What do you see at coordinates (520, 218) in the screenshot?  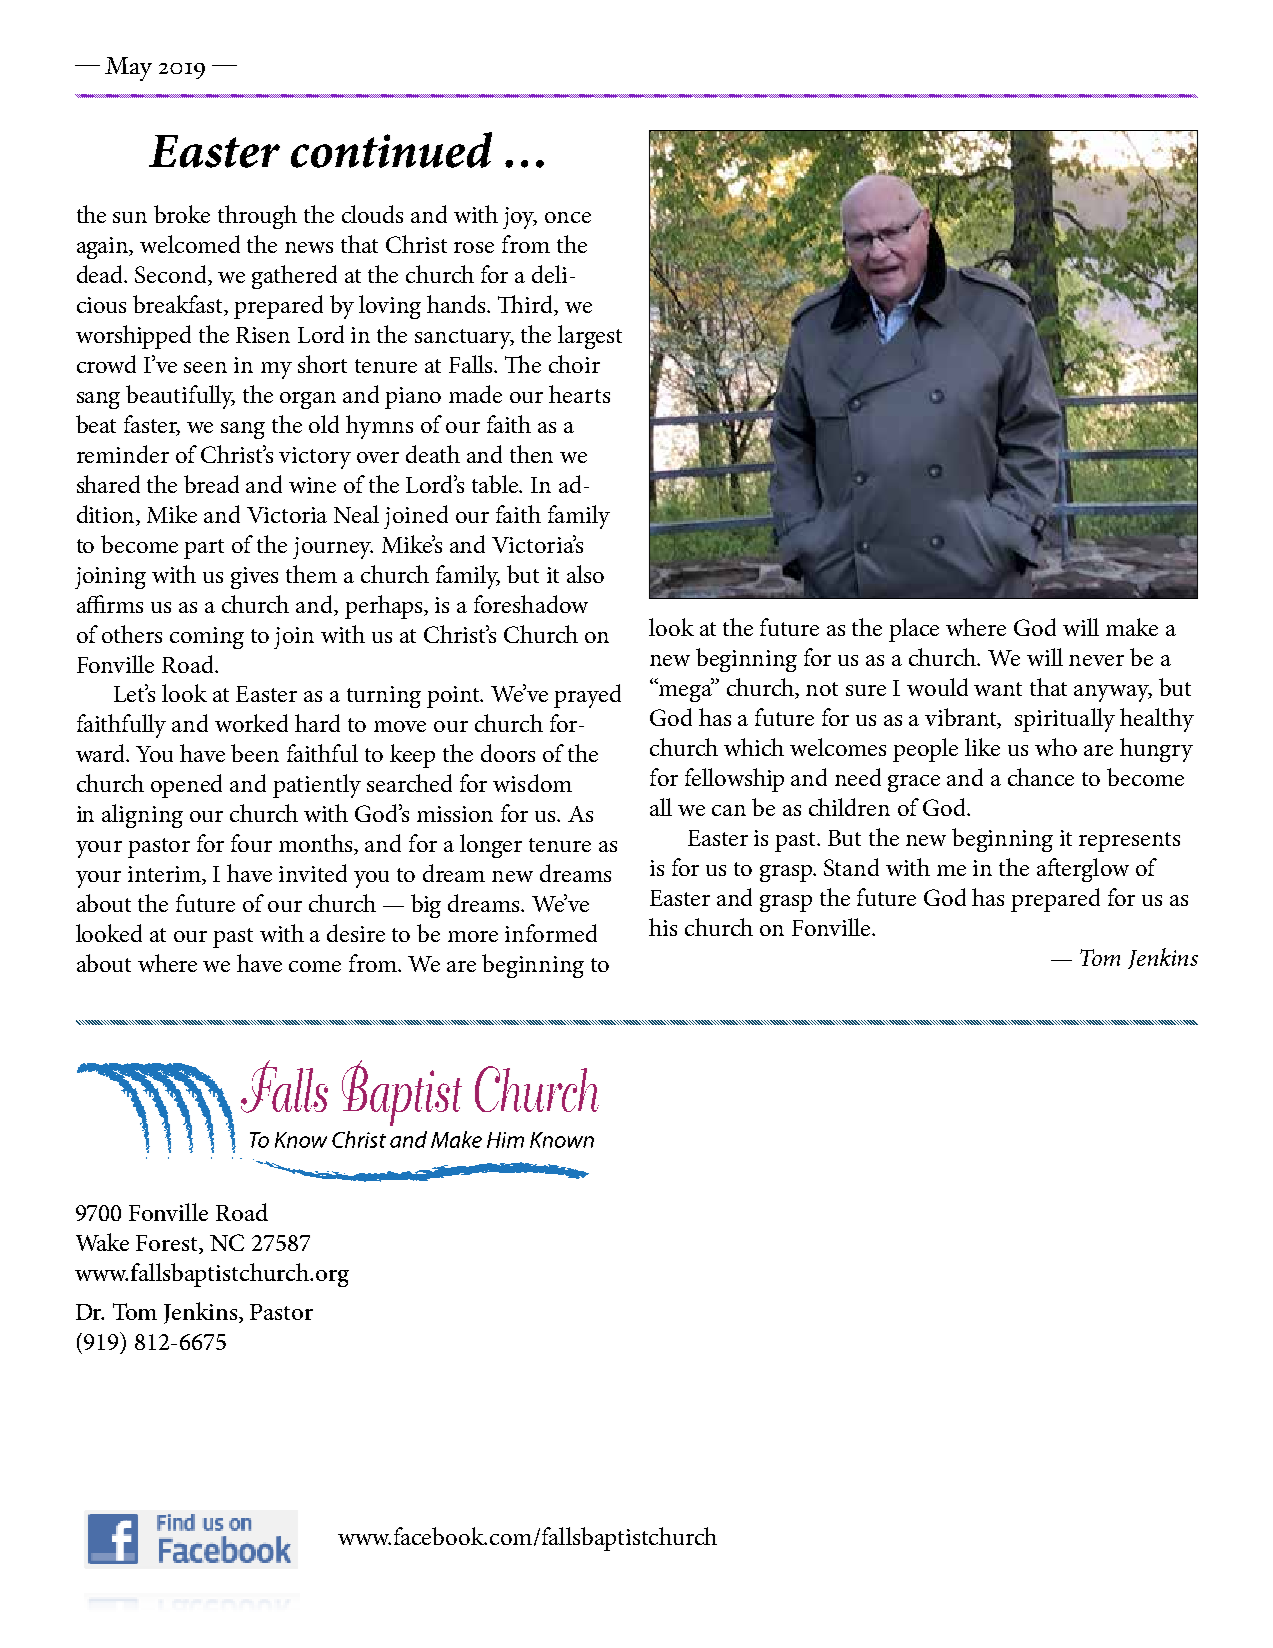 I see `joy` at bounding box center [520, 218].
